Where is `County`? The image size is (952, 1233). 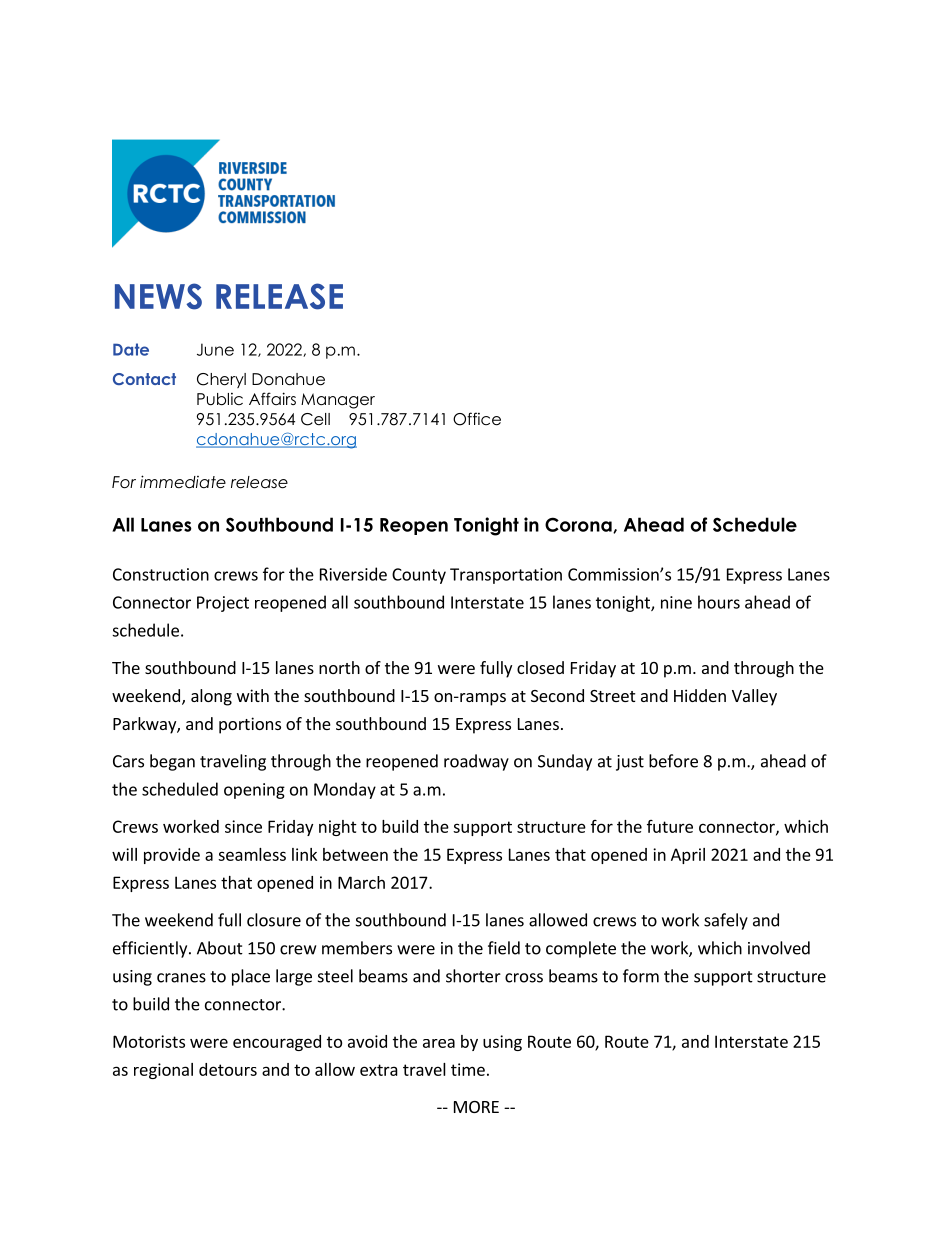 County is located at coordinates (419, 576).
